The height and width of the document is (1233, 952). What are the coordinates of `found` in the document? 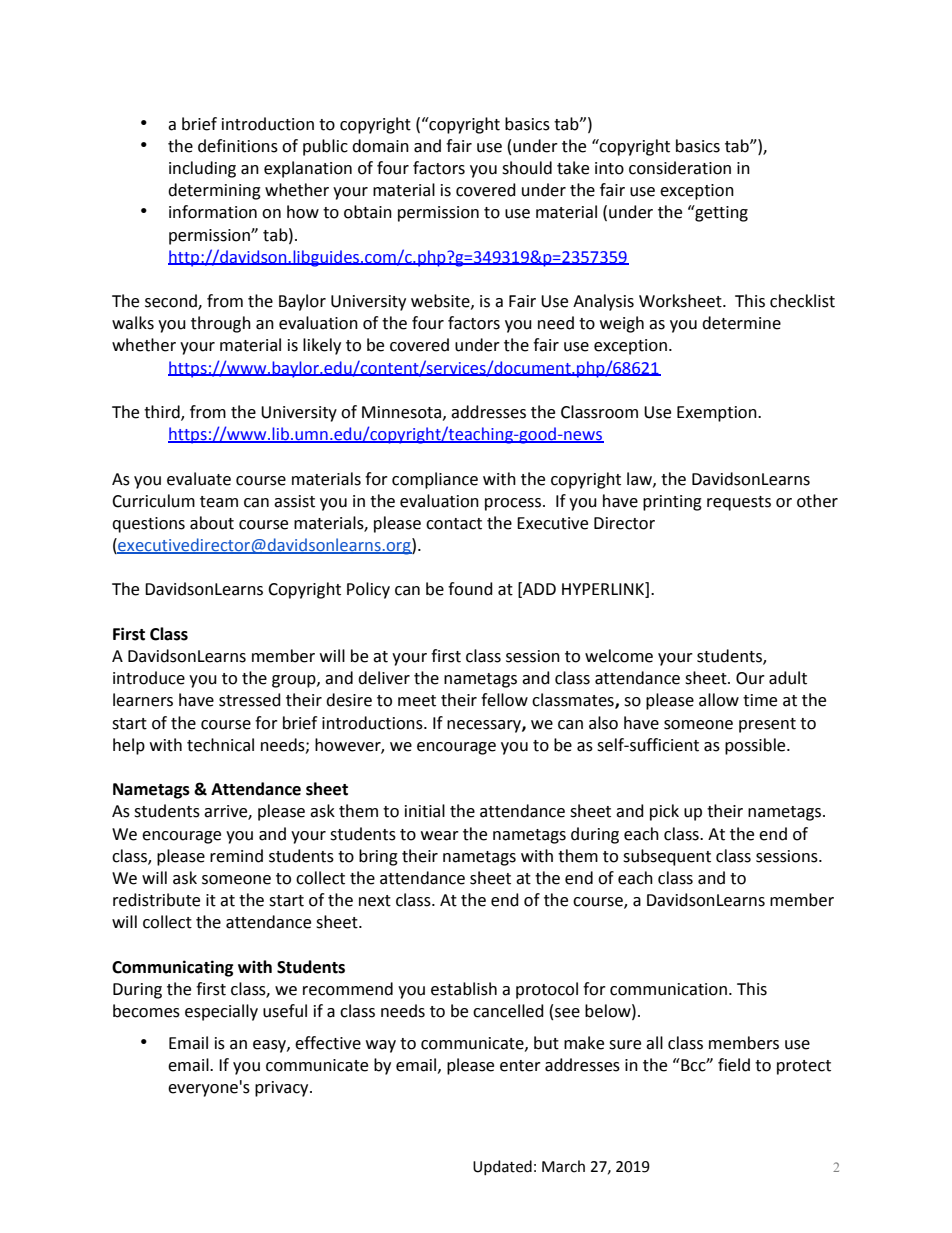 It's located at (470, 589).
